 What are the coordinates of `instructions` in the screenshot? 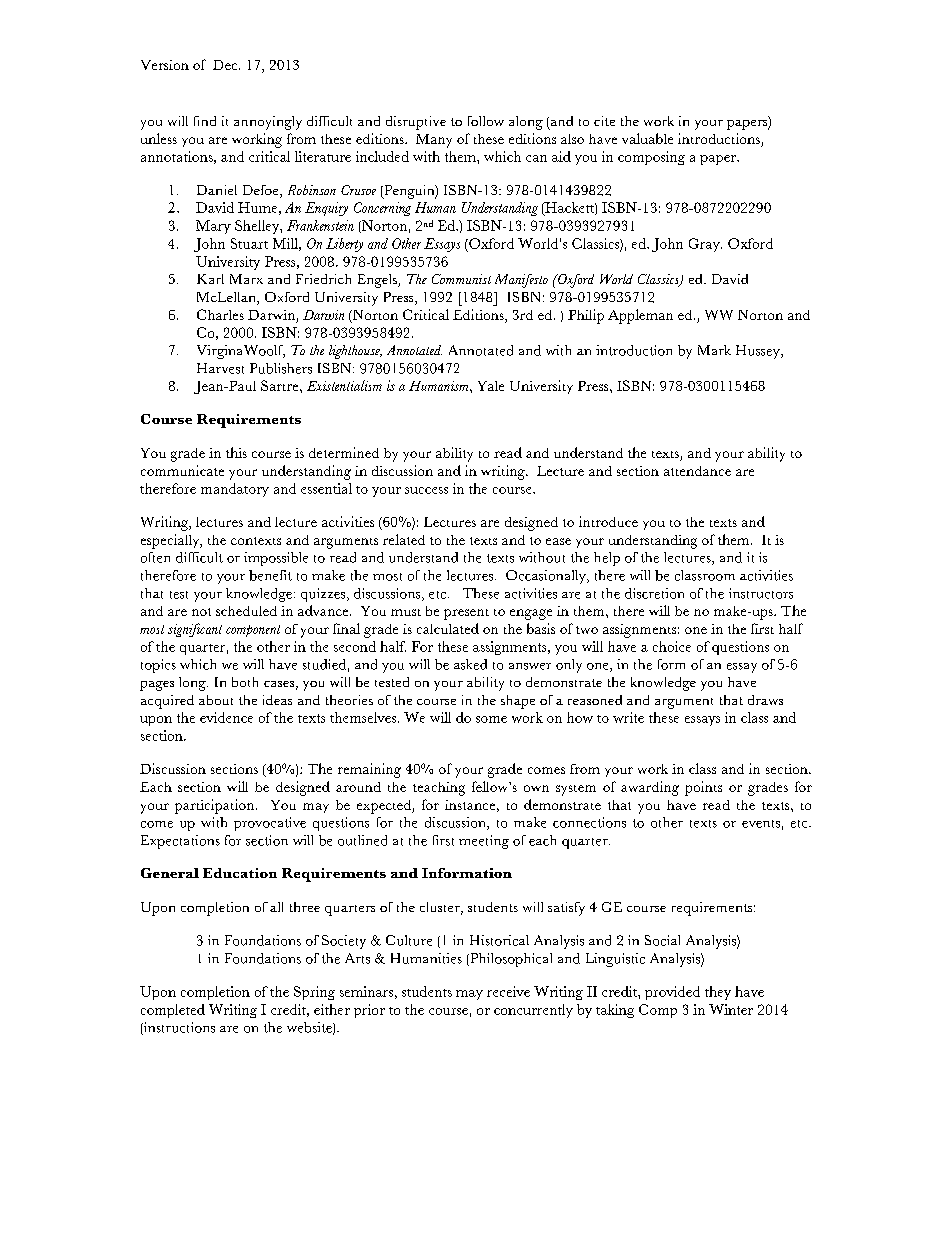 It's located at (178, 1028).
